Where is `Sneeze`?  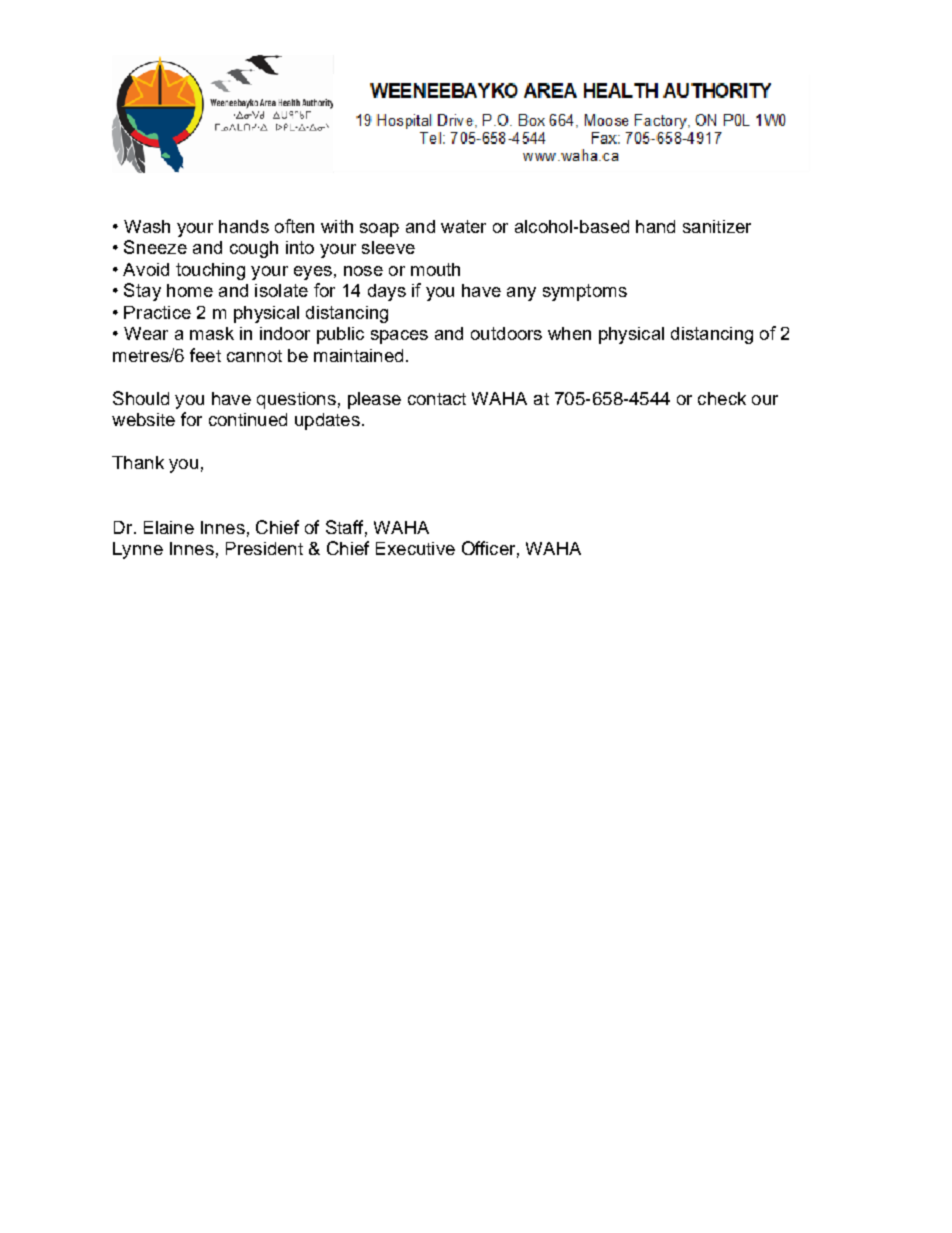 Sneeze is located at coordinates (155, 247).
